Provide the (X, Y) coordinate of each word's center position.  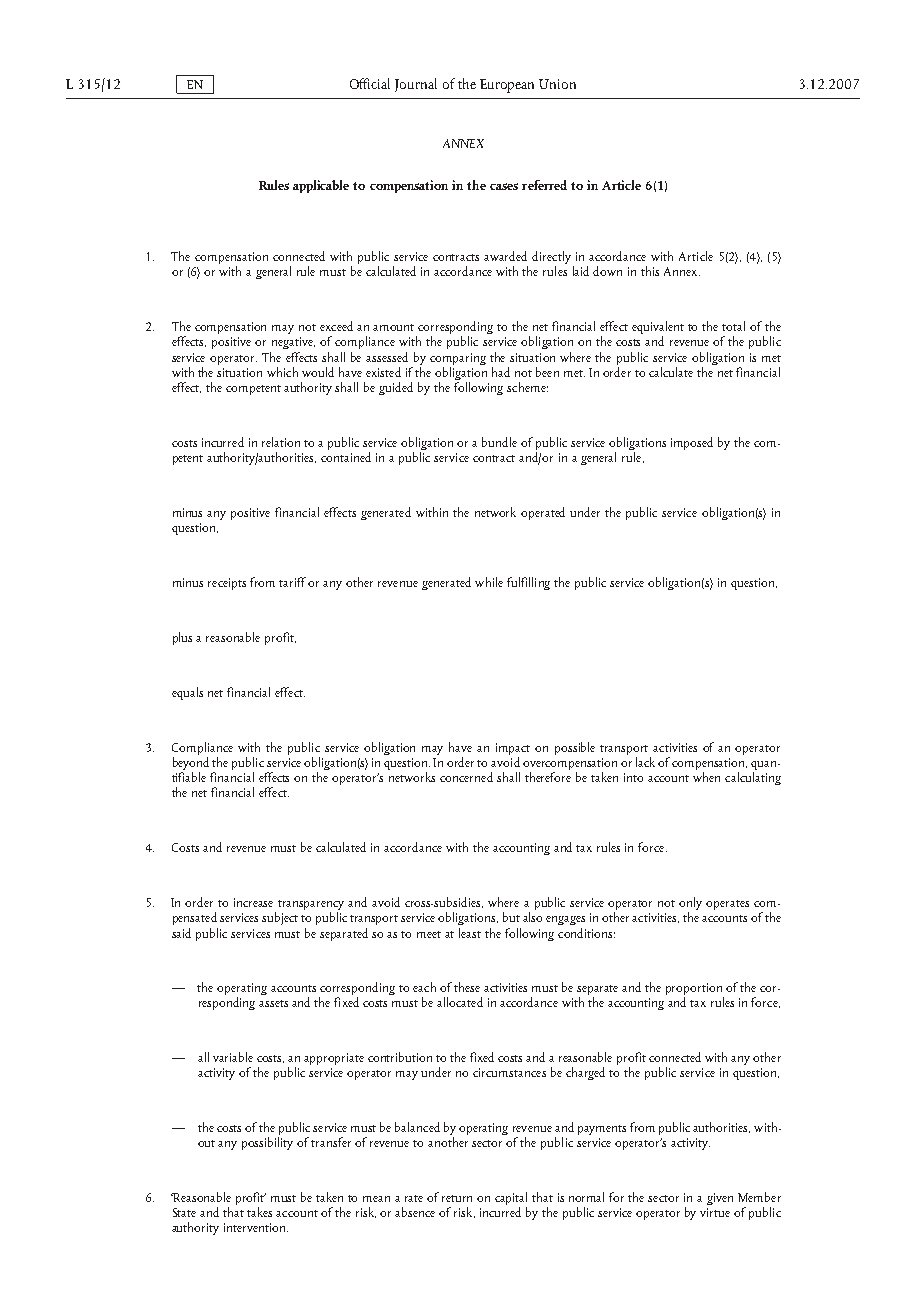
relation (281, 442)
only (690, 905)
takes (259, 1212)
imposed (692, 443)
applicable (321, 186)
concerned (466, 777)
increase (253, 902)
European (507, 86)
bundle (499, 442)
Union (557, 84)
